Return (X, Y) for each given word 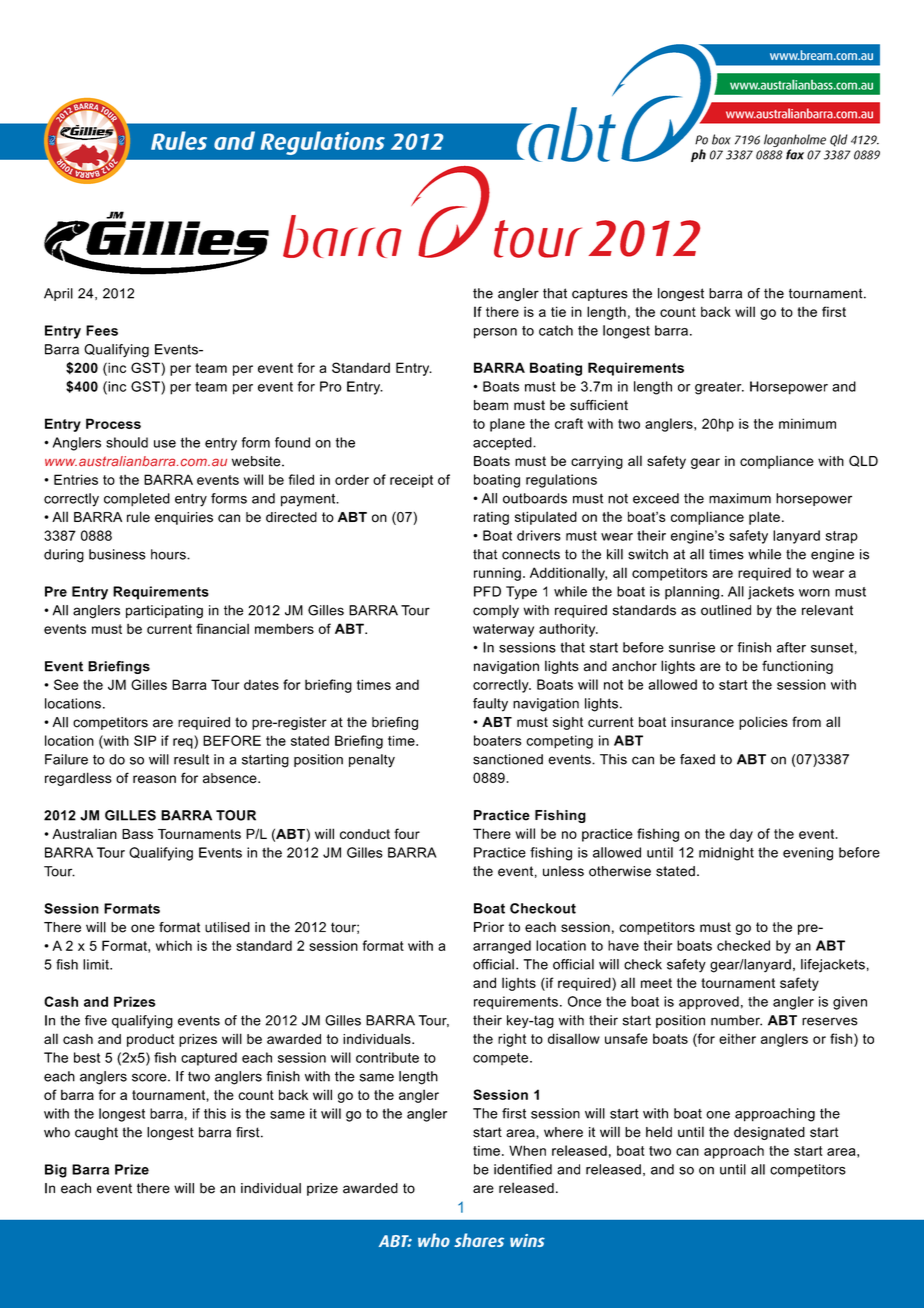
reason (154, 779)
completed (137, 500)
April (58, 294)
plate (764, 518)
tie (558, 311)
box (721, 139)
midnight (726, 854)
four (407, 833)
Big (56, 1171)
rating (491, 518)
